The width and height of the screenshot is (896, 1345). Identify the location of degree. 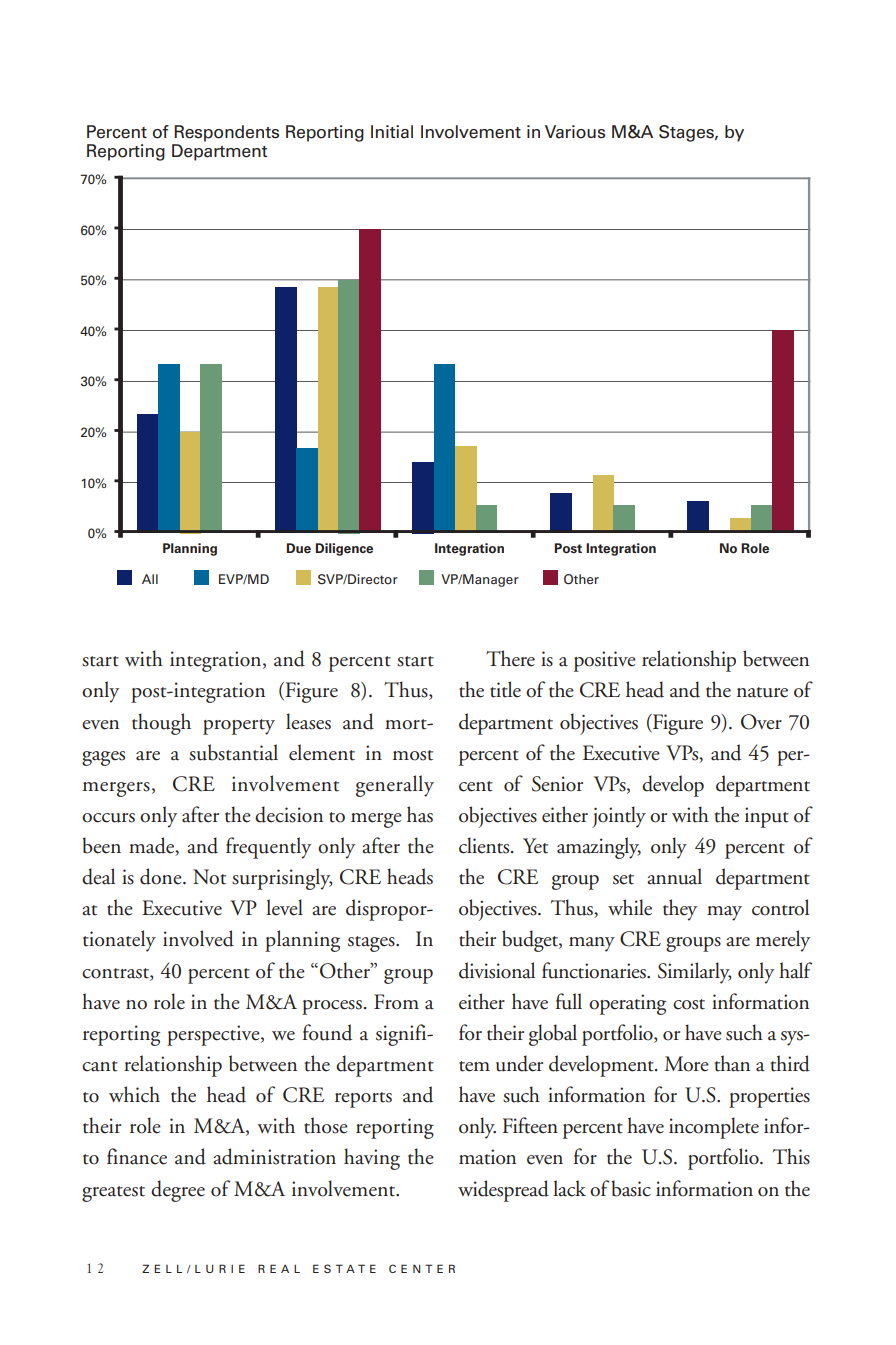
(178, 1191).
